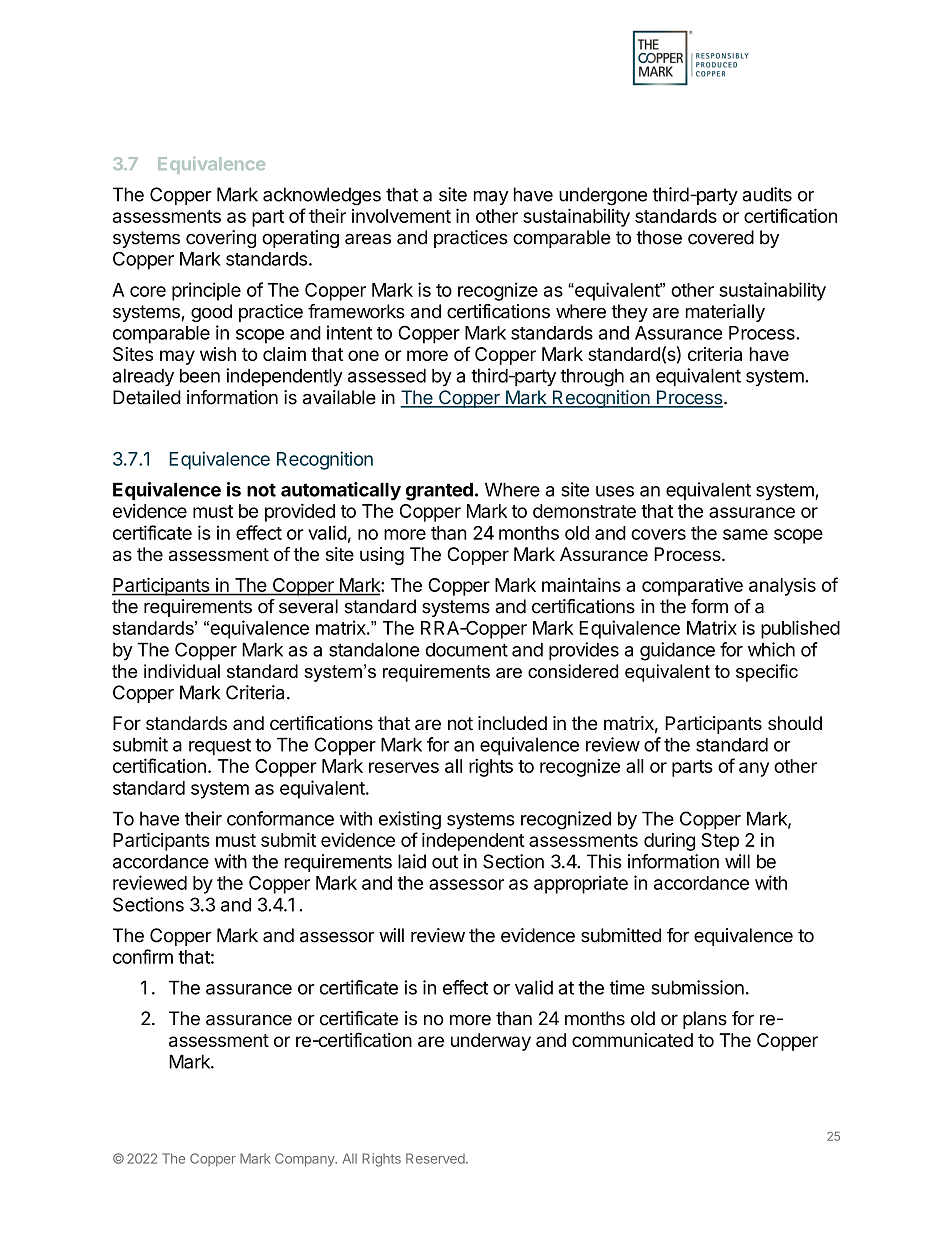 Image resolution: width=952 pixels, height=1233 pixels. What do you see at coordinates (387, 375) in the screenshot?
I see `assessed` at bounding box center [387, 375].
